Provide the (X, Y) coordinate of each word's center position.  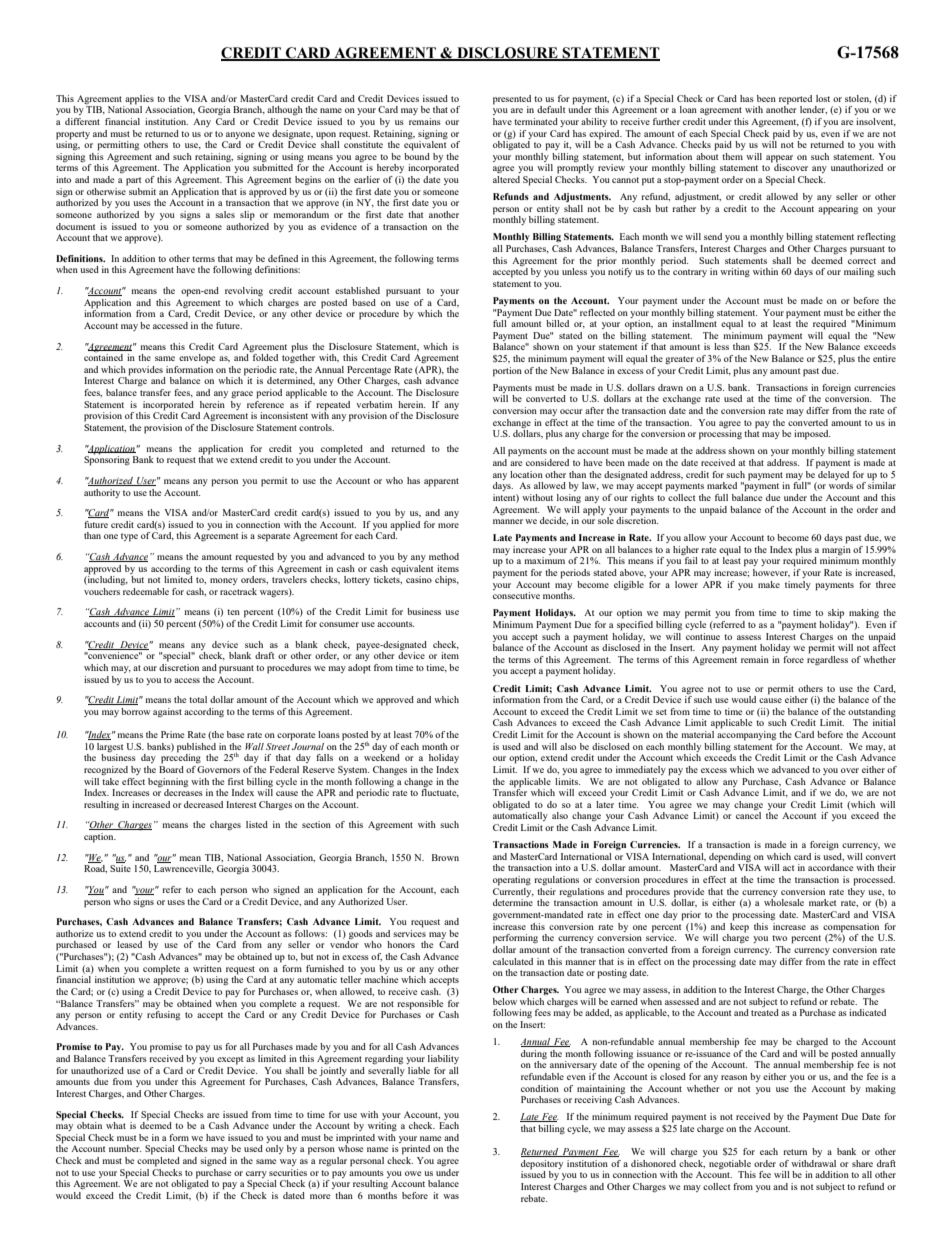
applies (139, 100)
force (793, 659)
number (125, 1148)
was (451, 1196)
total (198, 699)
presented (512, 100)
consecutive (516, 595)
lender (813, 110)
